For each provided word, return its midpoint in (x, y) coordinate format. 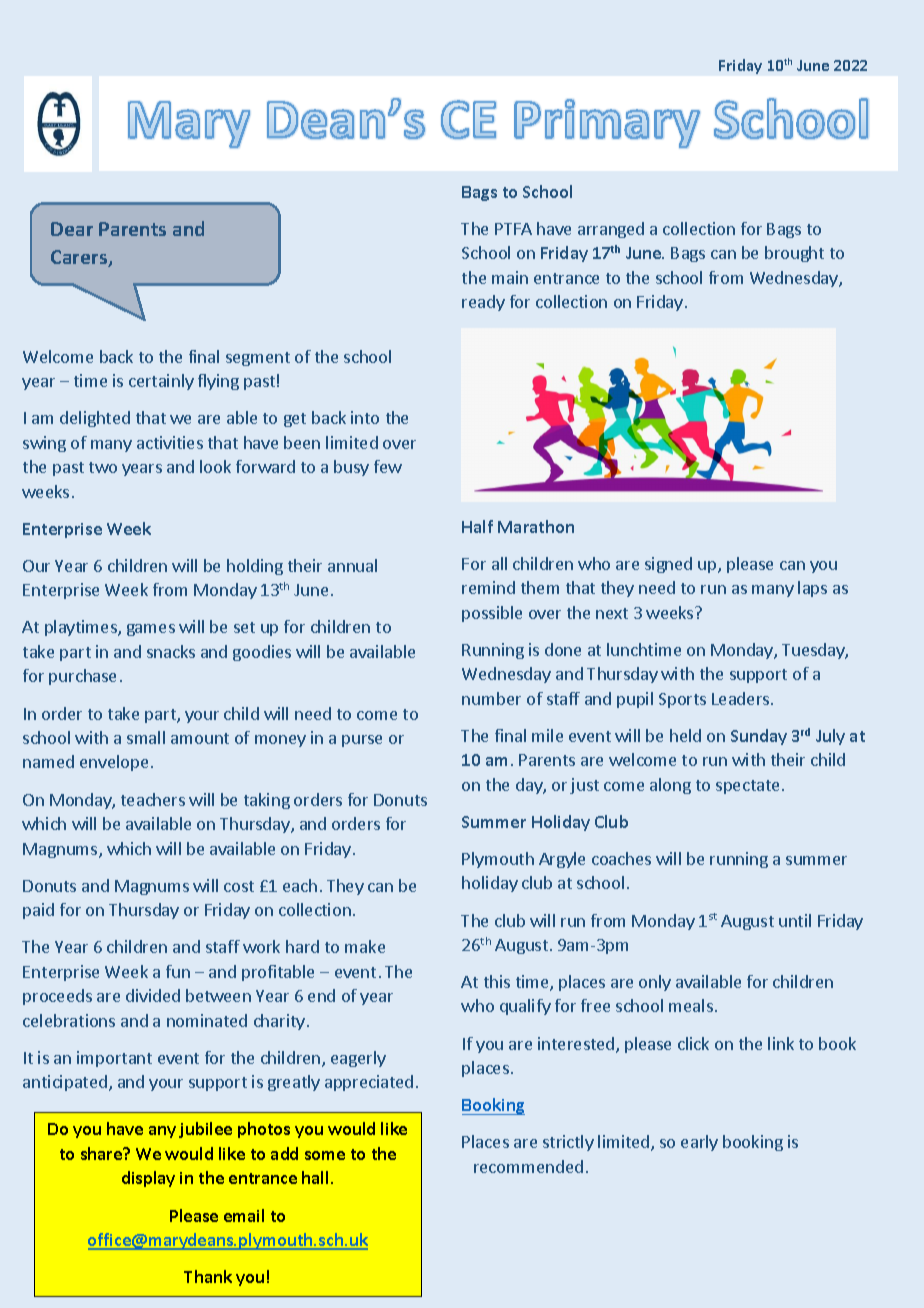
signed (668, 565)
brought (794, 254)
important (114, 1059)
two (103, 467)
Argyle (562, 860)
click (693, 1043)
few (388, 466)
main (510, 277)
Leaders (742, 698)
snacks (171, 651)
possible (492, 614)
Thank (208, 1276)
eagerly (358, 1059)
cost (239, 886)
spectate (747, 787)
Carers (80, 258)
